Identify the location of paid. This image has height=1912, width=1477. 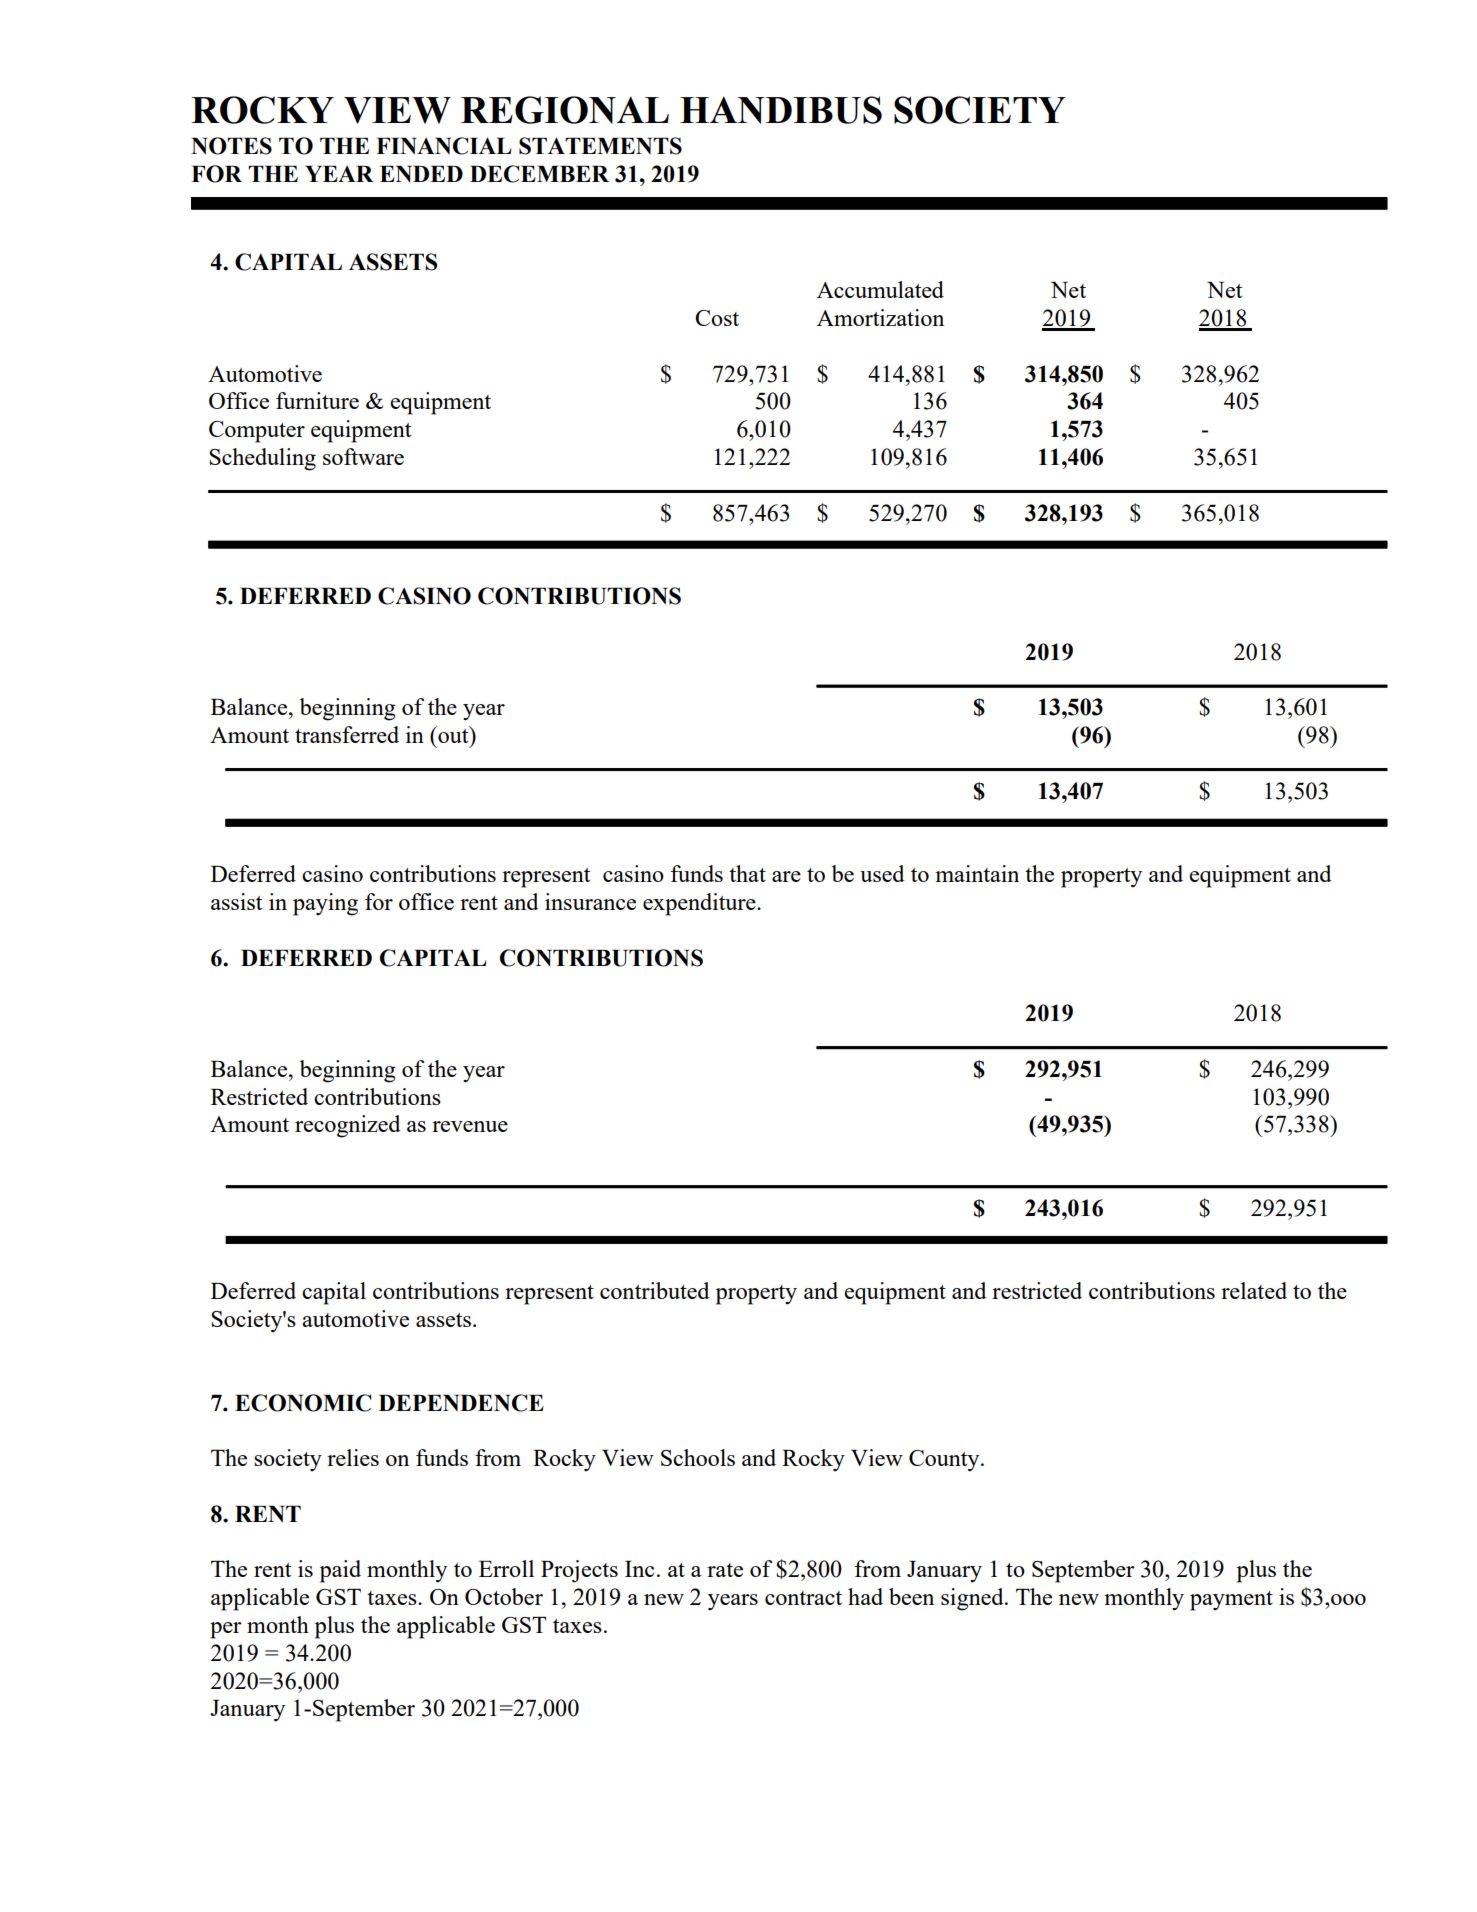
(340, 1571).
